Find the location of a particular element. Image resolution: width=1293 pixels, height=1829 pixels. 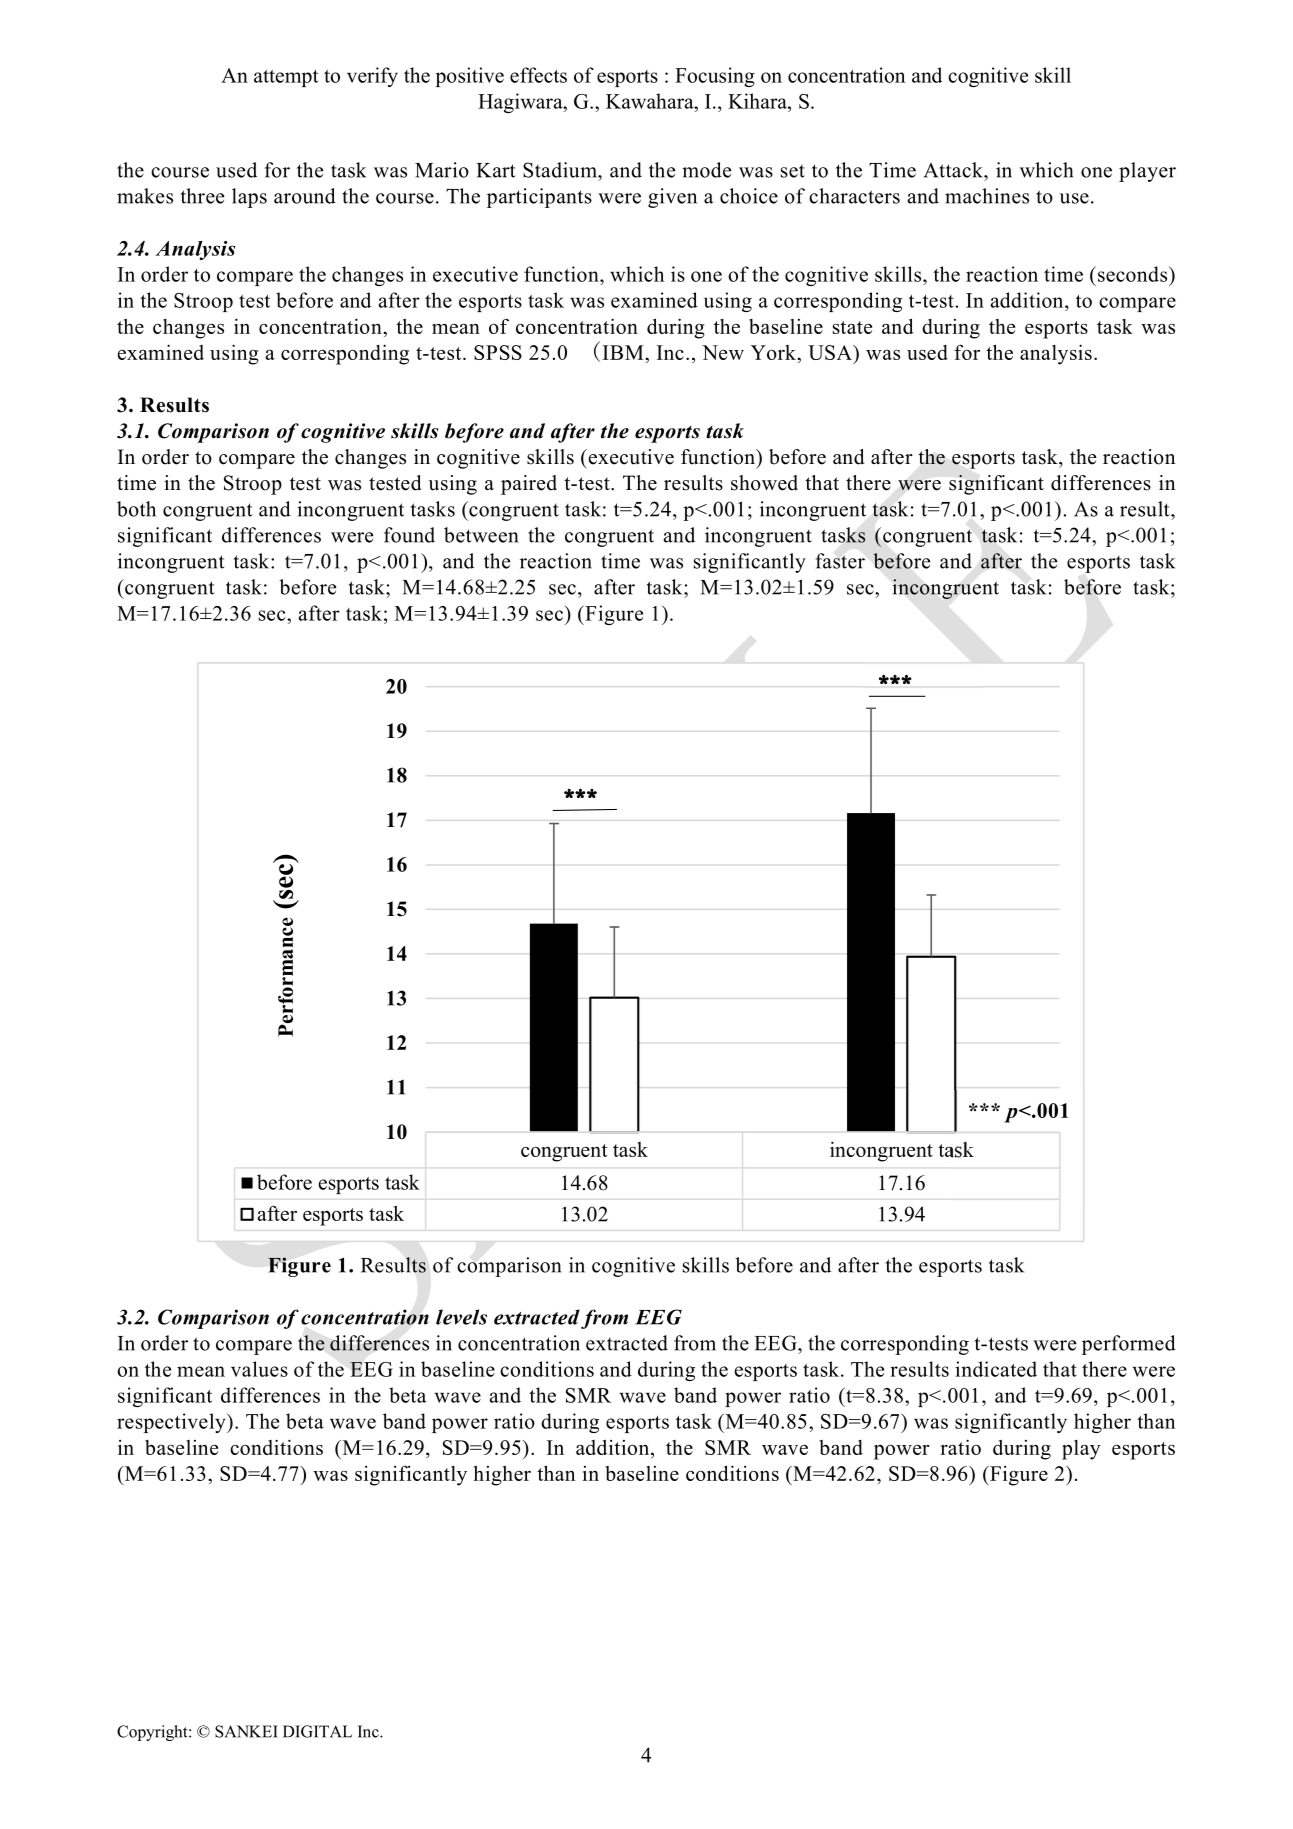

faster is located at coordinates (840, 561).
